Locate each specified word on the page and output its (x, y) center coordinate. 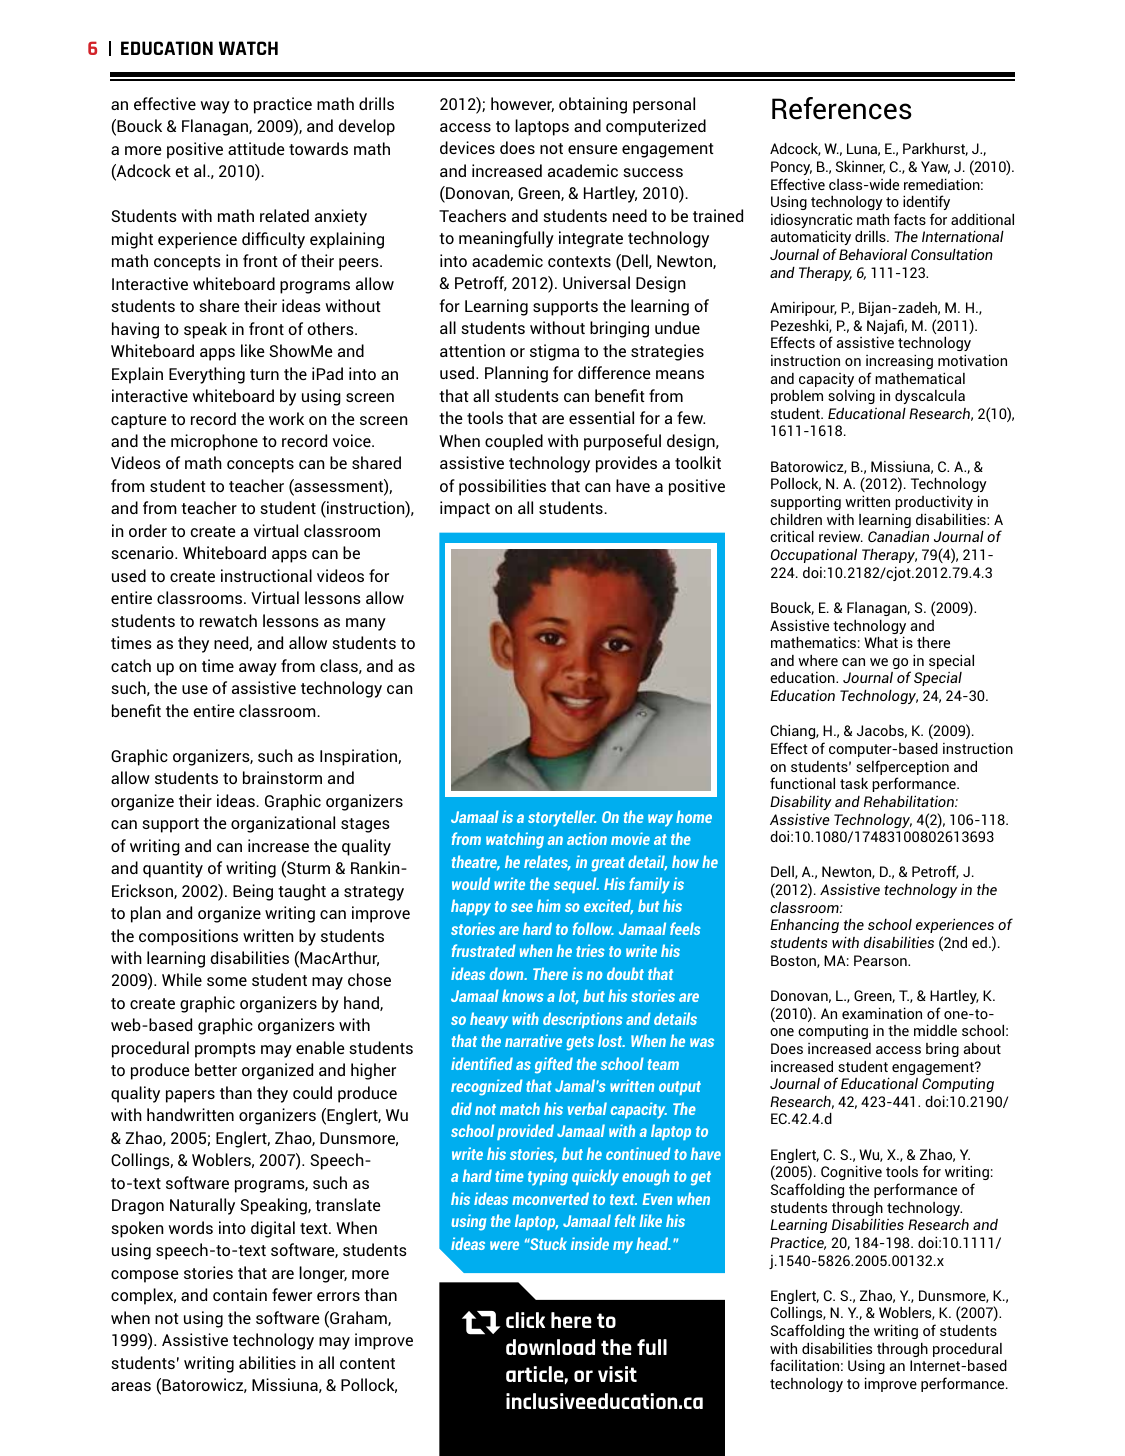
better (216, 1069)
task (854, 783)
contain (240, 1294)
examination (882, 1013)
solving (851, 397)
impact (465, 509)
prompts (225, 1050)
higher (373, 1071)
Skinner (860, 167)
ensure (593, 149)
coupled (514, 442)
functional (802, 783)
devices (467, 147)
